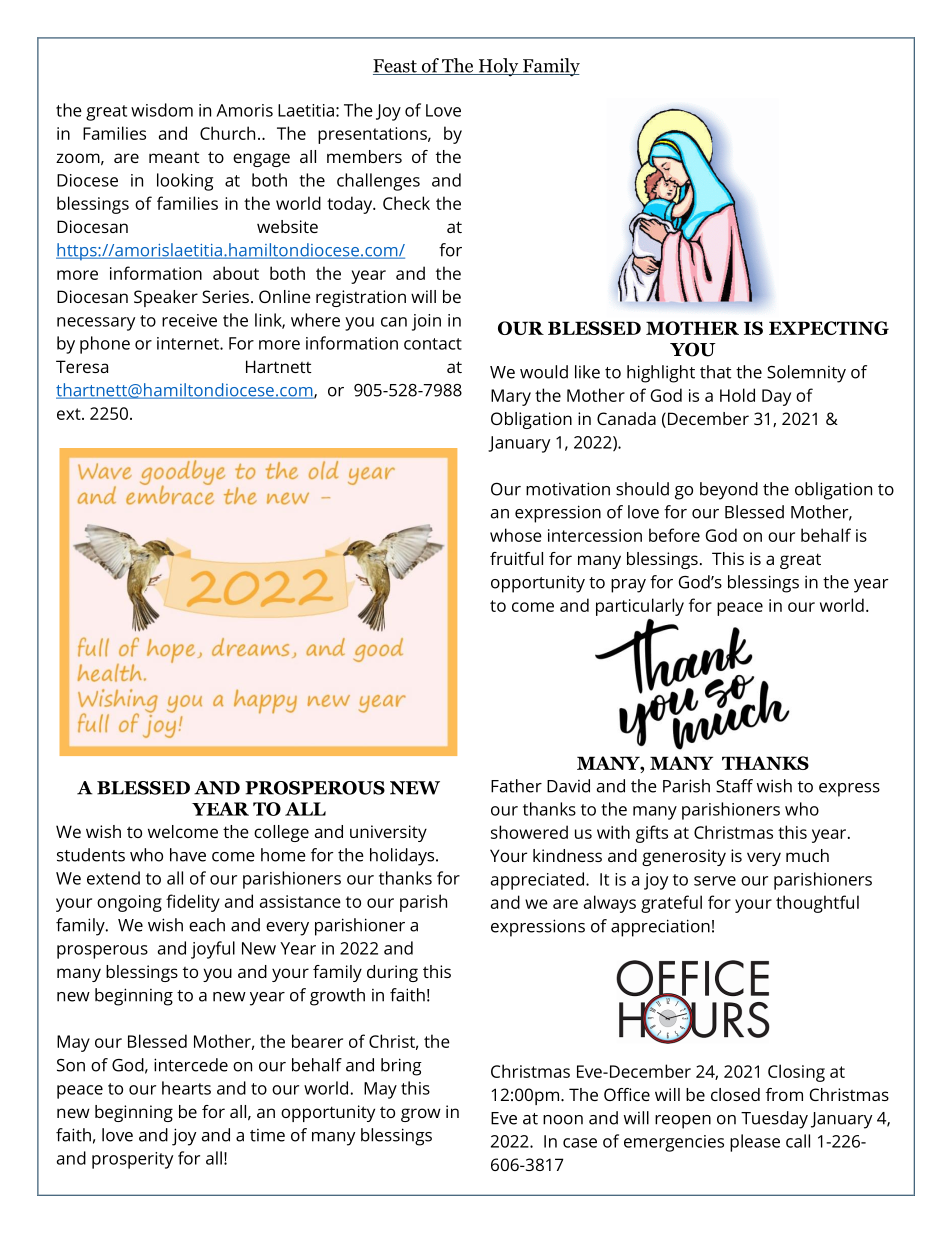  What do you see at coordinates (403, 857) in the document?
I see `holidays` at bounding box center [403, 857].
